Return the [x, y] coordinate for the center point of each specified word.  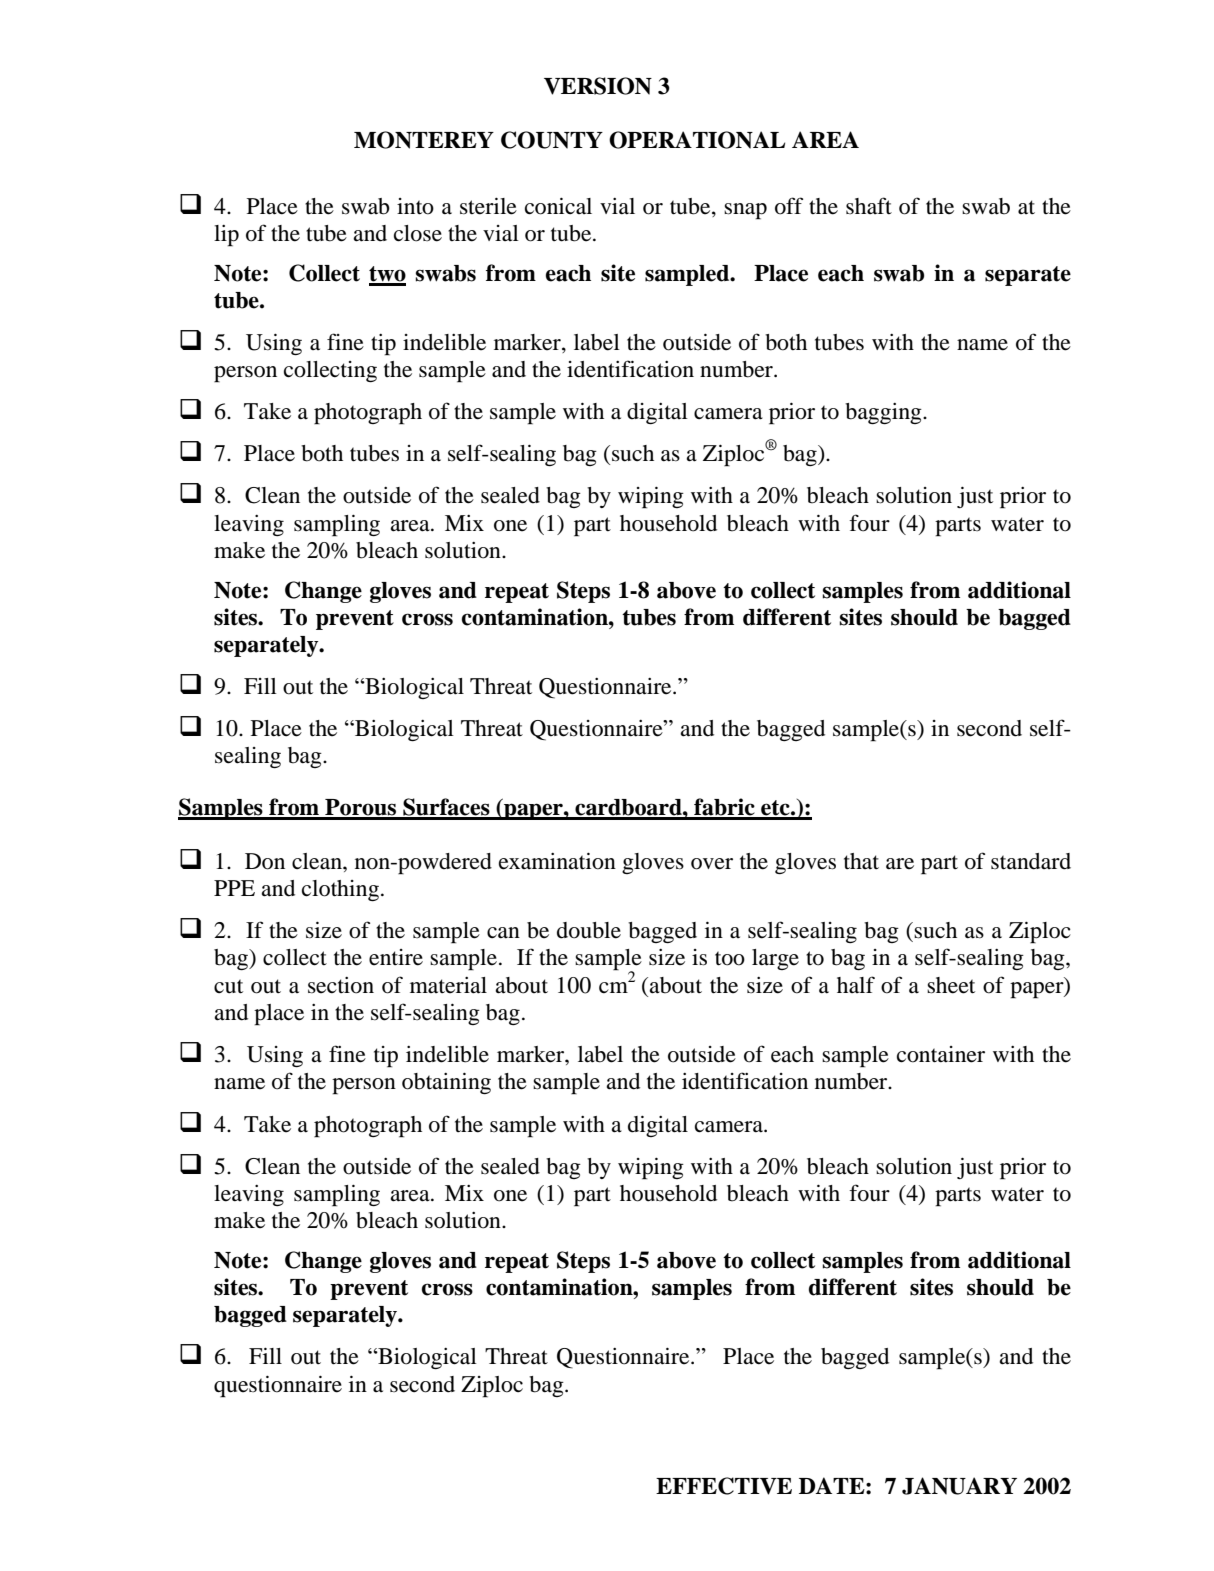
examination [557, 861]
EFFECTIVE [724, 1486]
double [589, 930]
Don [265, 861]
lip [226, 236]
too [730, 958]
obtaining [446, 1083]
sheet [951, 985]
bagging [884, 413]
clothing [340, 890]
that [861, 861]
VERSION [598, 86]
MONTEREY [424, 140]
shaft [869, 205]
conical [558, 206]
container [941, 1054]
